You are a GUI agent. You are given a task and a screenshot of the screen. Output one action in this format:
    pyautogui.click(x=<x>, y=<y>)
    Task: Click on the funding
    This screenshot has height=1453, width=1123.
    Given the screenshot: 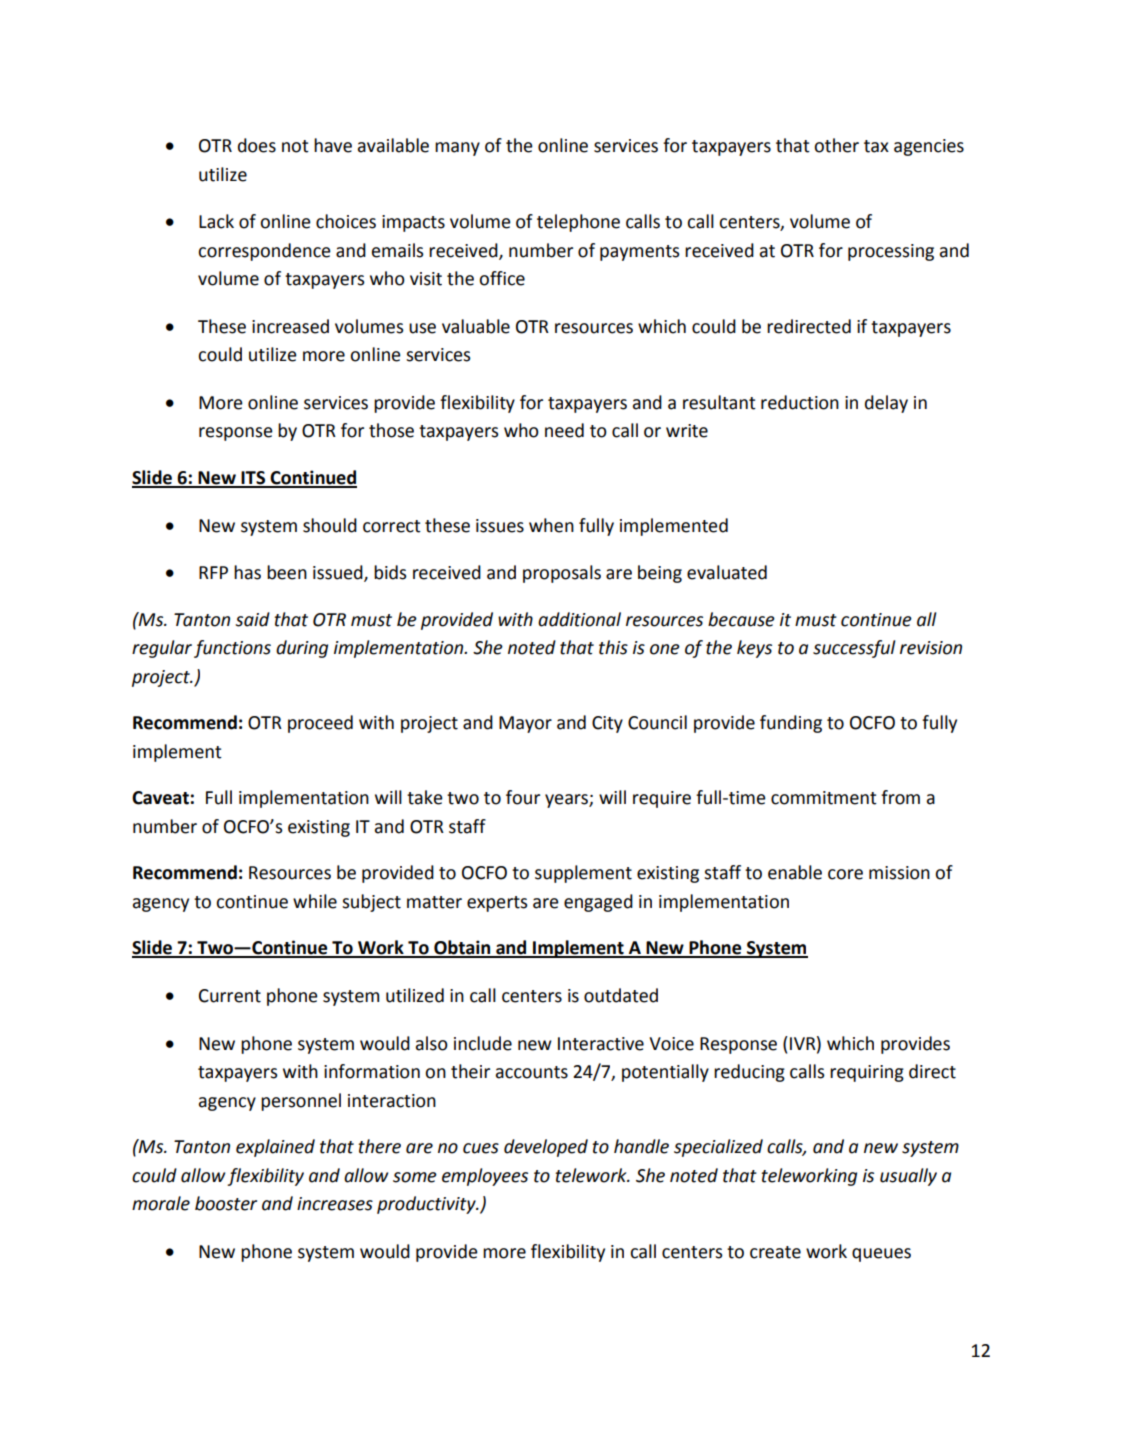 What is the action you would take?
    pyautogui.click(x=791, y=724)
